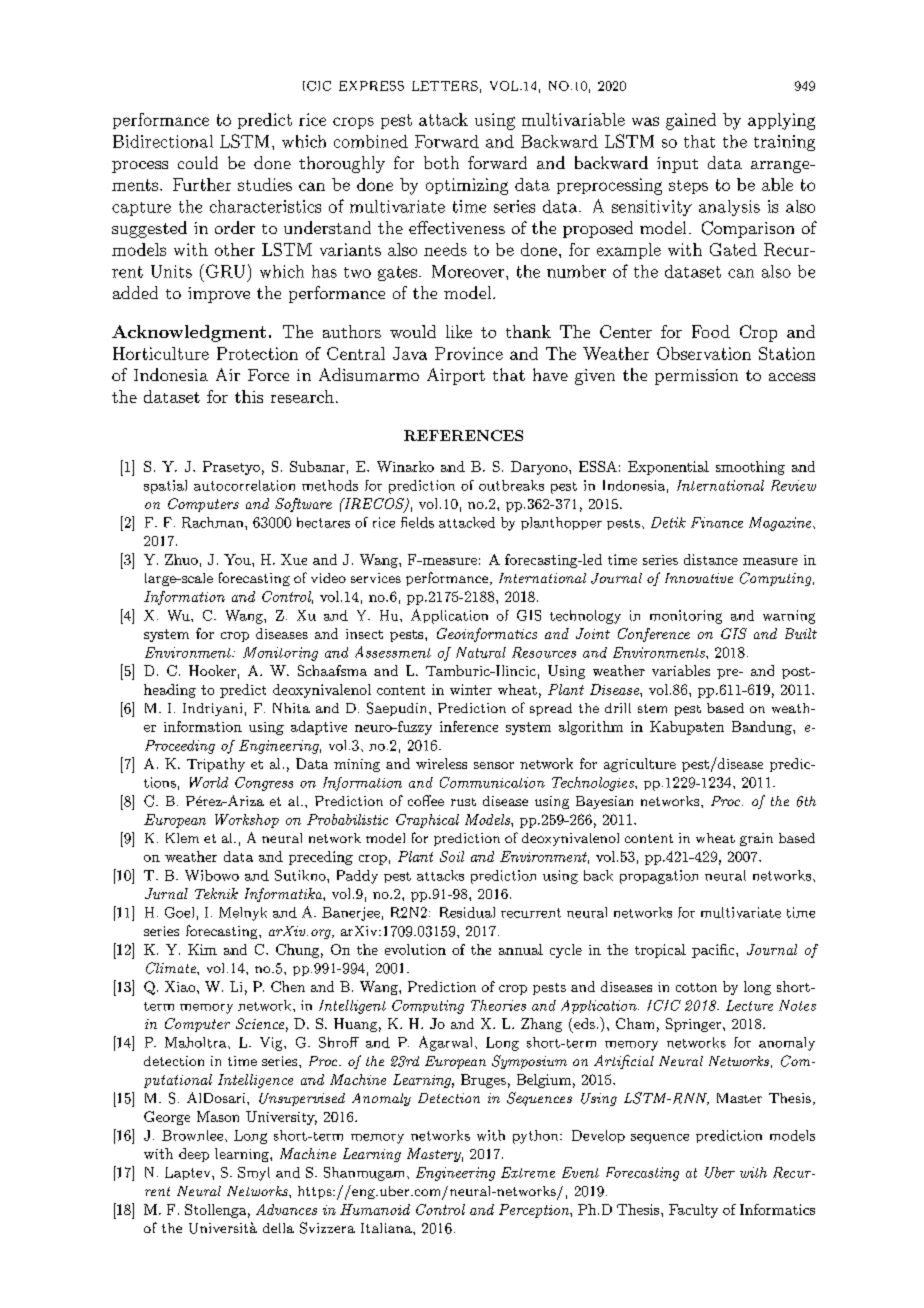 The width and height of the page is (924, 1308). I want to click on outbreaks, so click(511, 485).
